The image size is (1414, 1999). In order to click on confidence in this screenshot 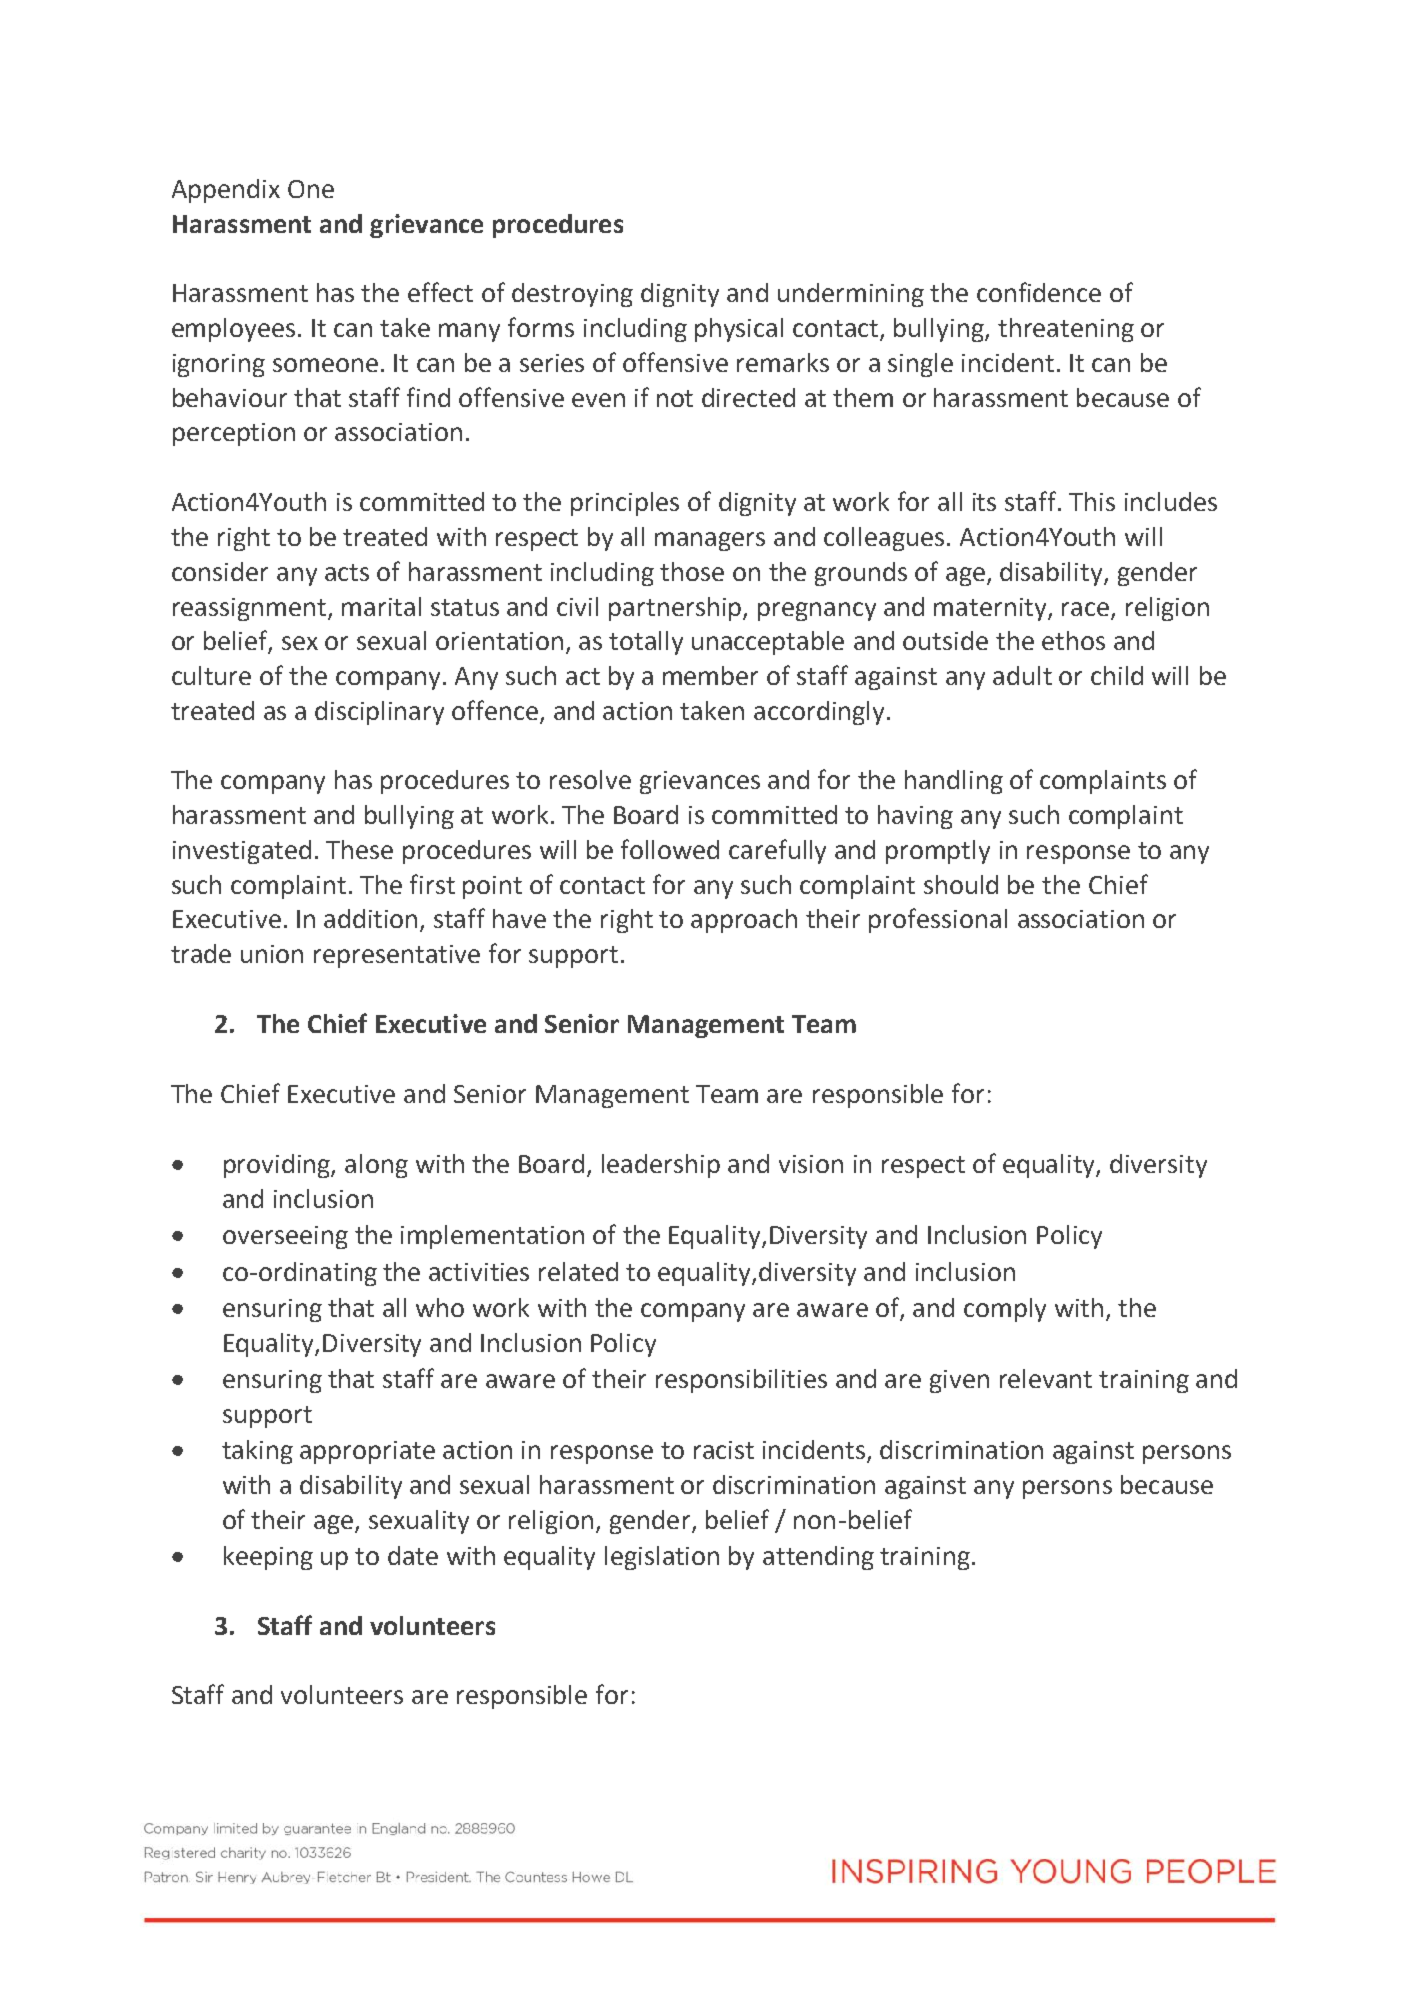, I will do `click(1039, 292)`.
